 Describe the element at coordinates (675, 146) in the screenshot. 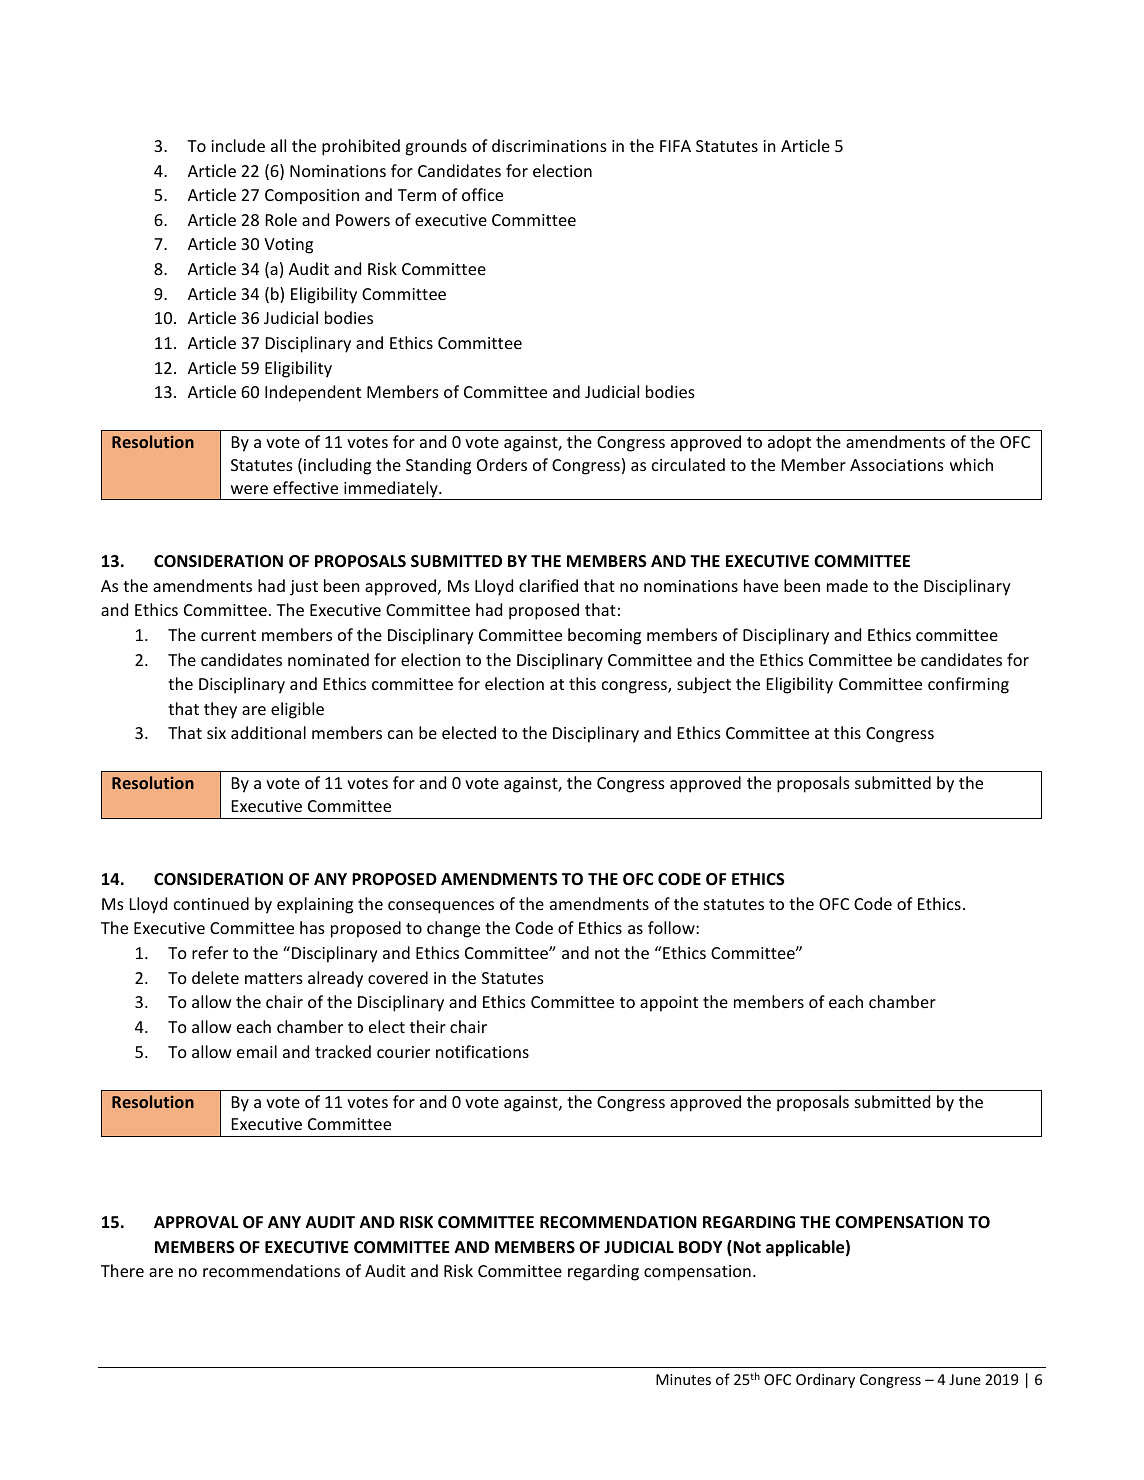

I see `FIFA` at that location.
